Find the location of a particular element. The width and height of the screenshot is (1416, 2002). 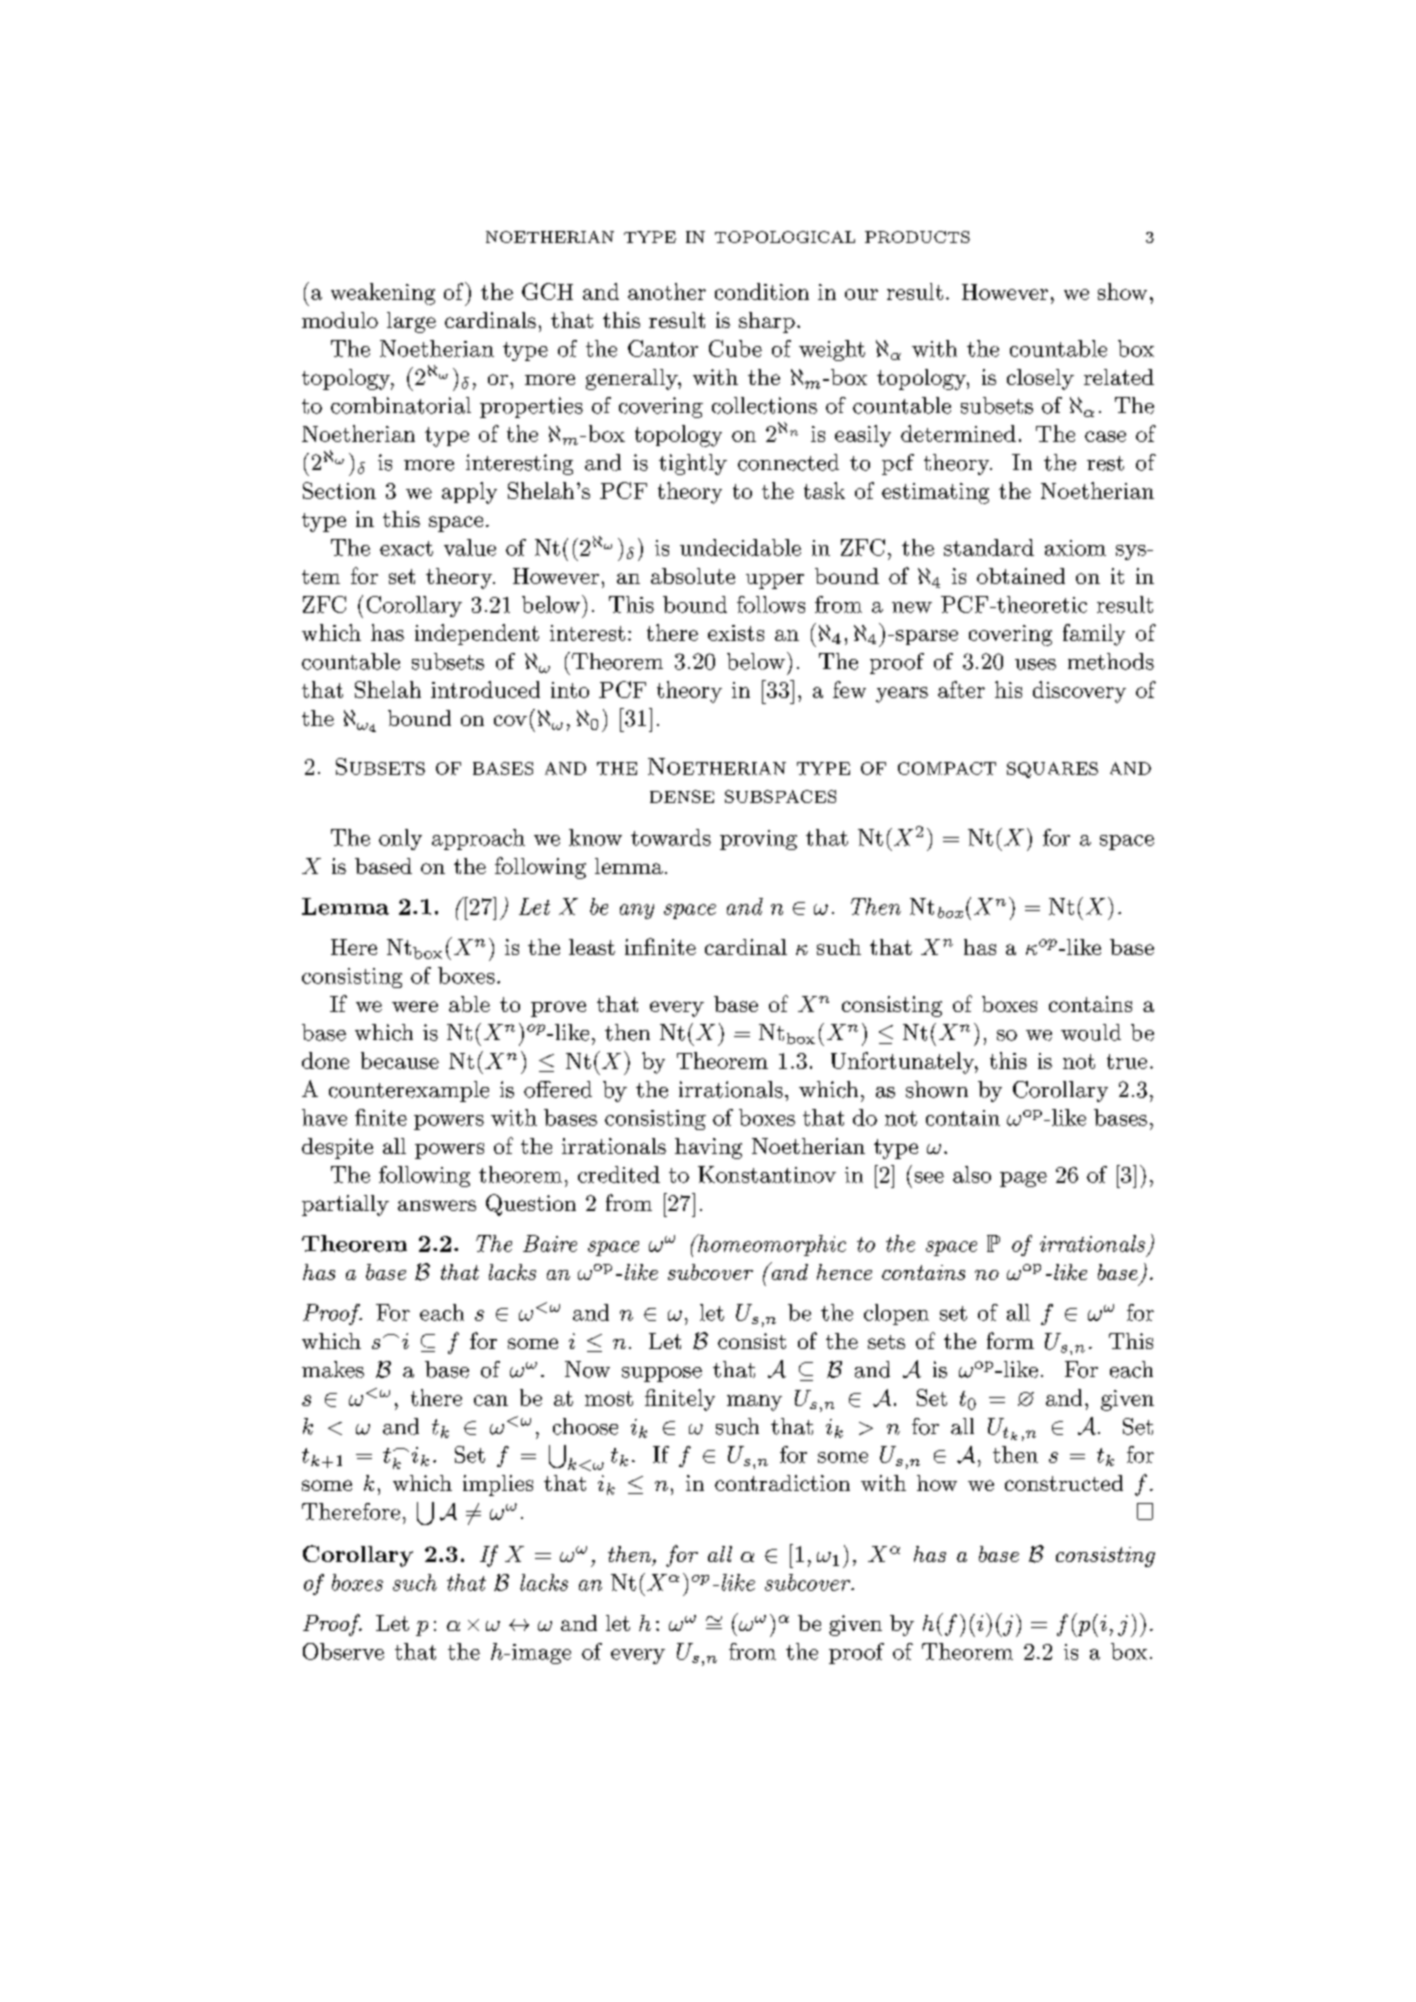

condition is located at coordinates (762, 291).
